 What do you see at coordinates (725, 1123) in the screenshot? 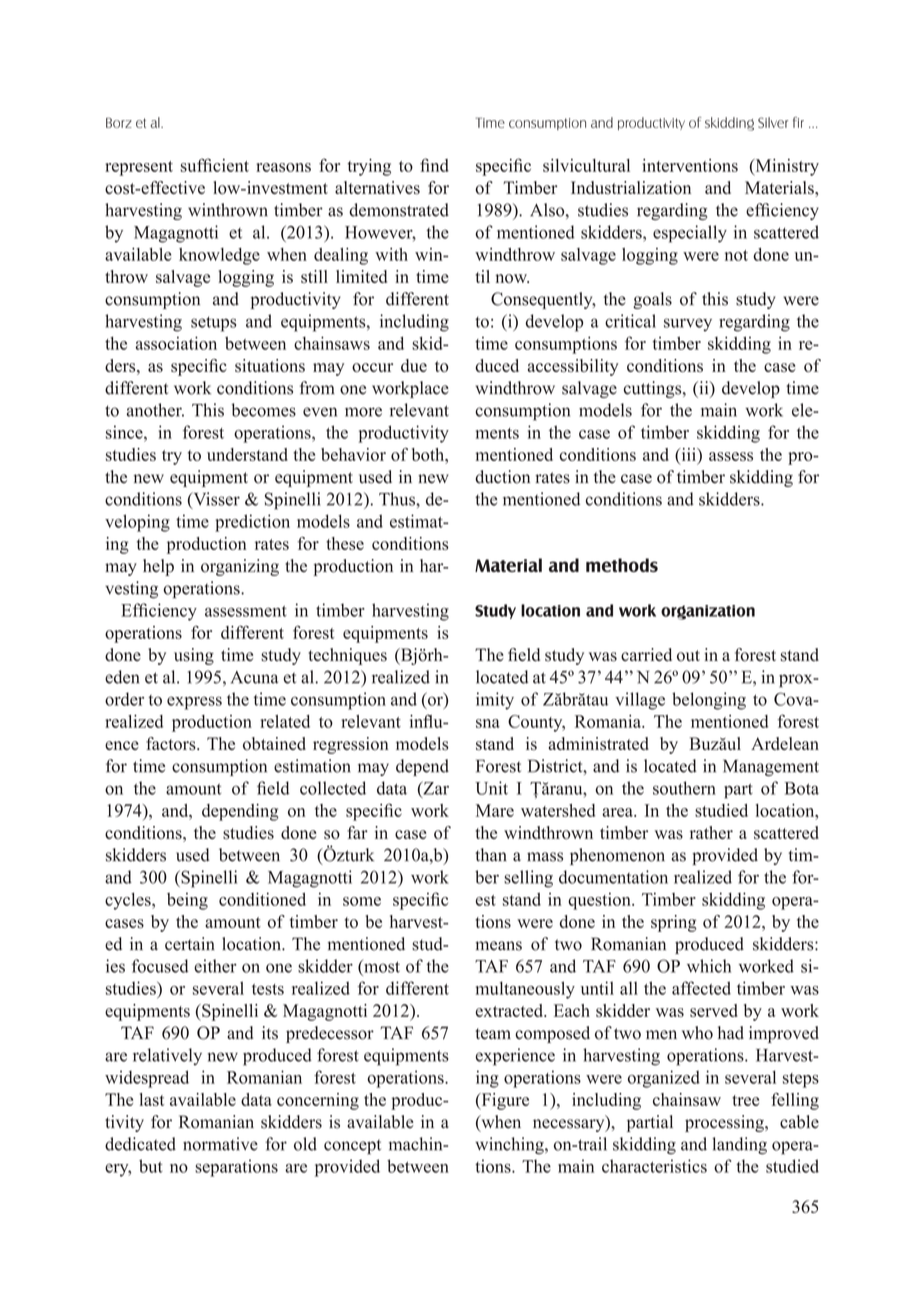
I see `processing` at bounding box center [725, 1123].
